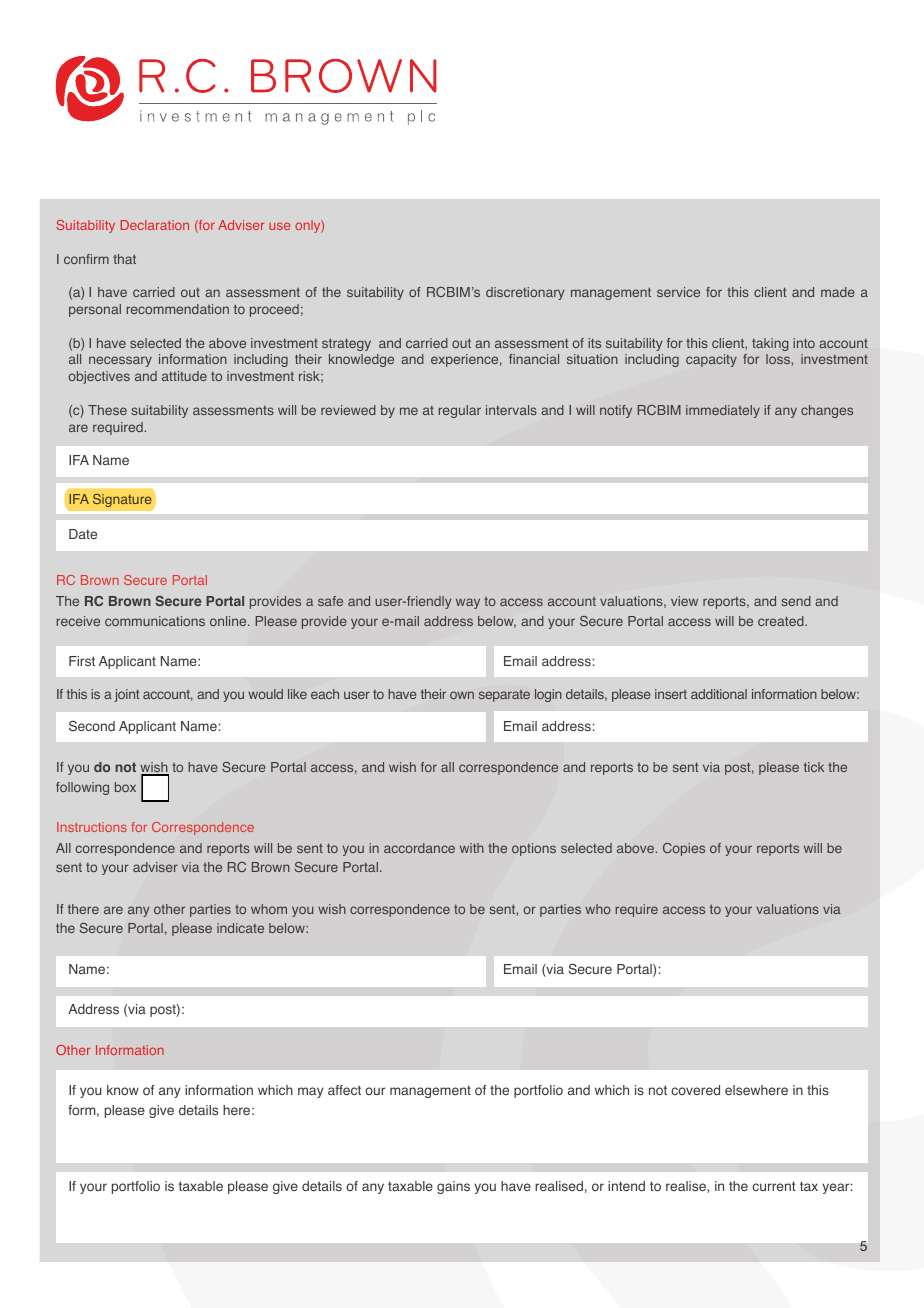  I want to click on that, so click(124, 259).
